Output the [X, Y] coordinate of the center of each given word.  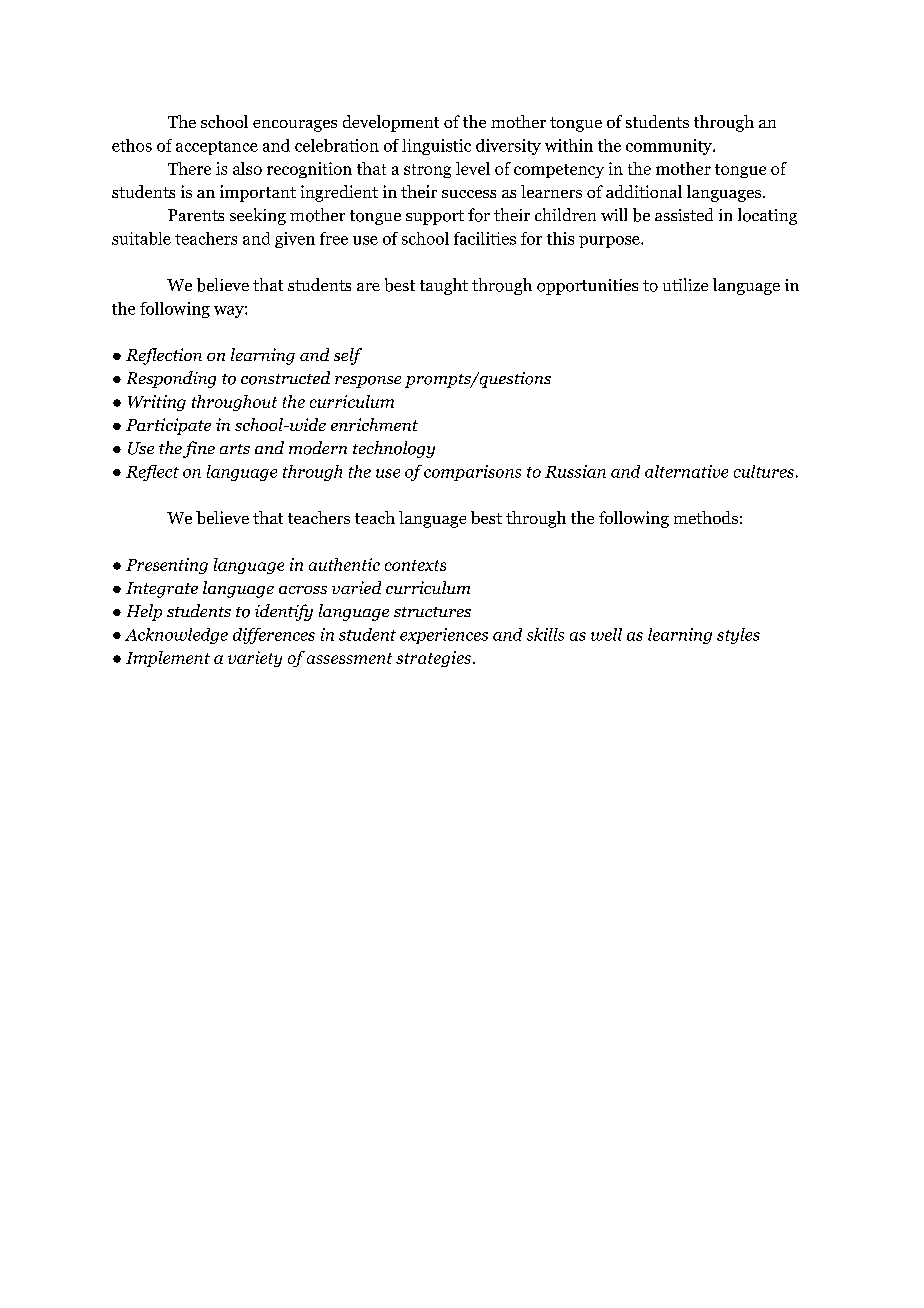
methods [706, 517]
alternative [686, 471]
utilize [685, 284]
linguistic [436, 147]
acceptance [217, 148]
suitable [141, 238]
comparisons [472, 473]
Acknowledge [176, 636]
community [670, 147]
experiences [444, 636]
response [368, 382]
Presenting [167, 566]
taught [444, 286]
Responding [171, 379]
